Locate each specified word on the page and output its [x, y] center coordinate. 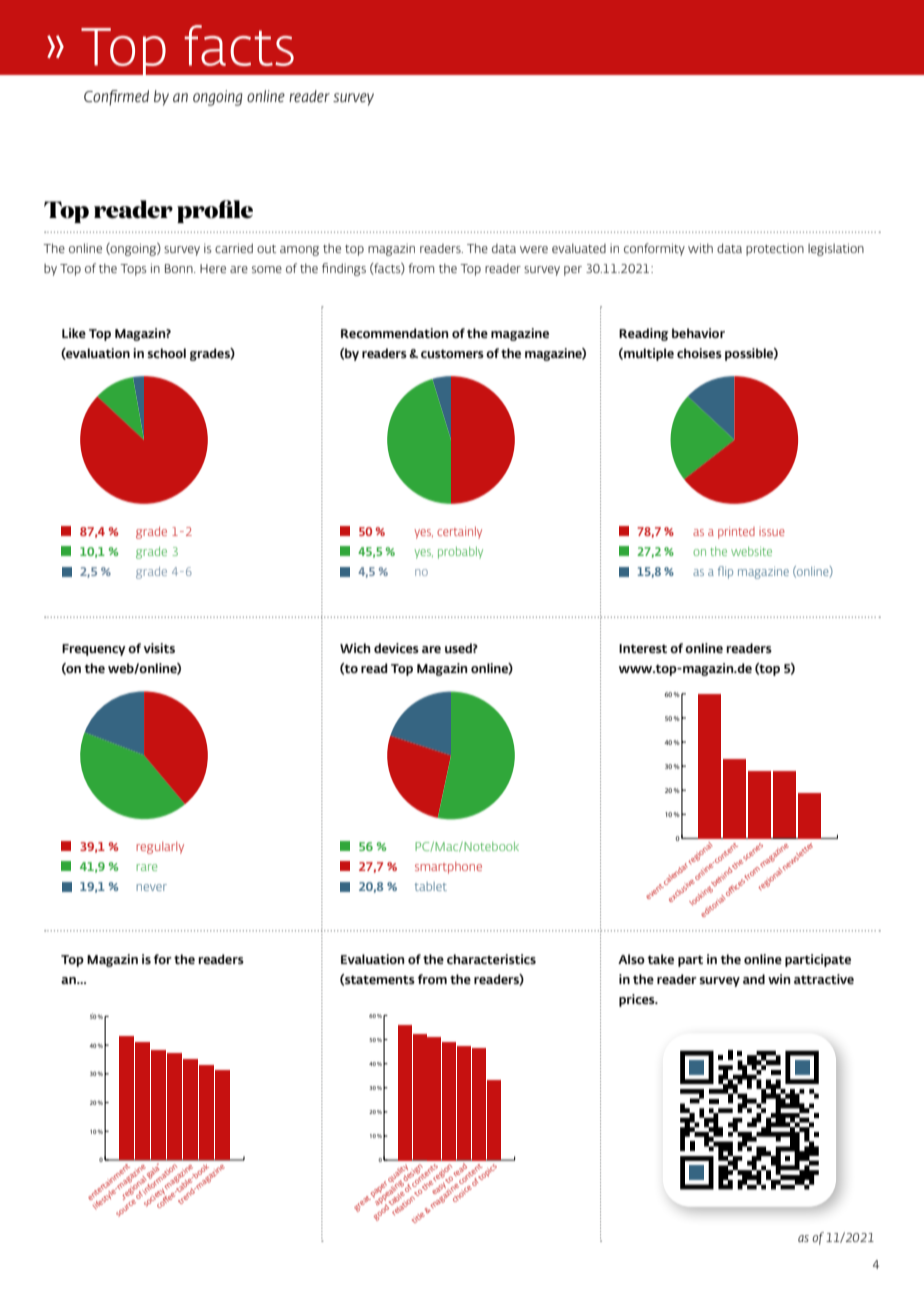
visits [159, 648]
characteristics [491, 959]
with [700, 248]
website [751, 551]
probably [460, 553]
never [152, 887]
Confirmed [116, 98]
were [534, 249]
